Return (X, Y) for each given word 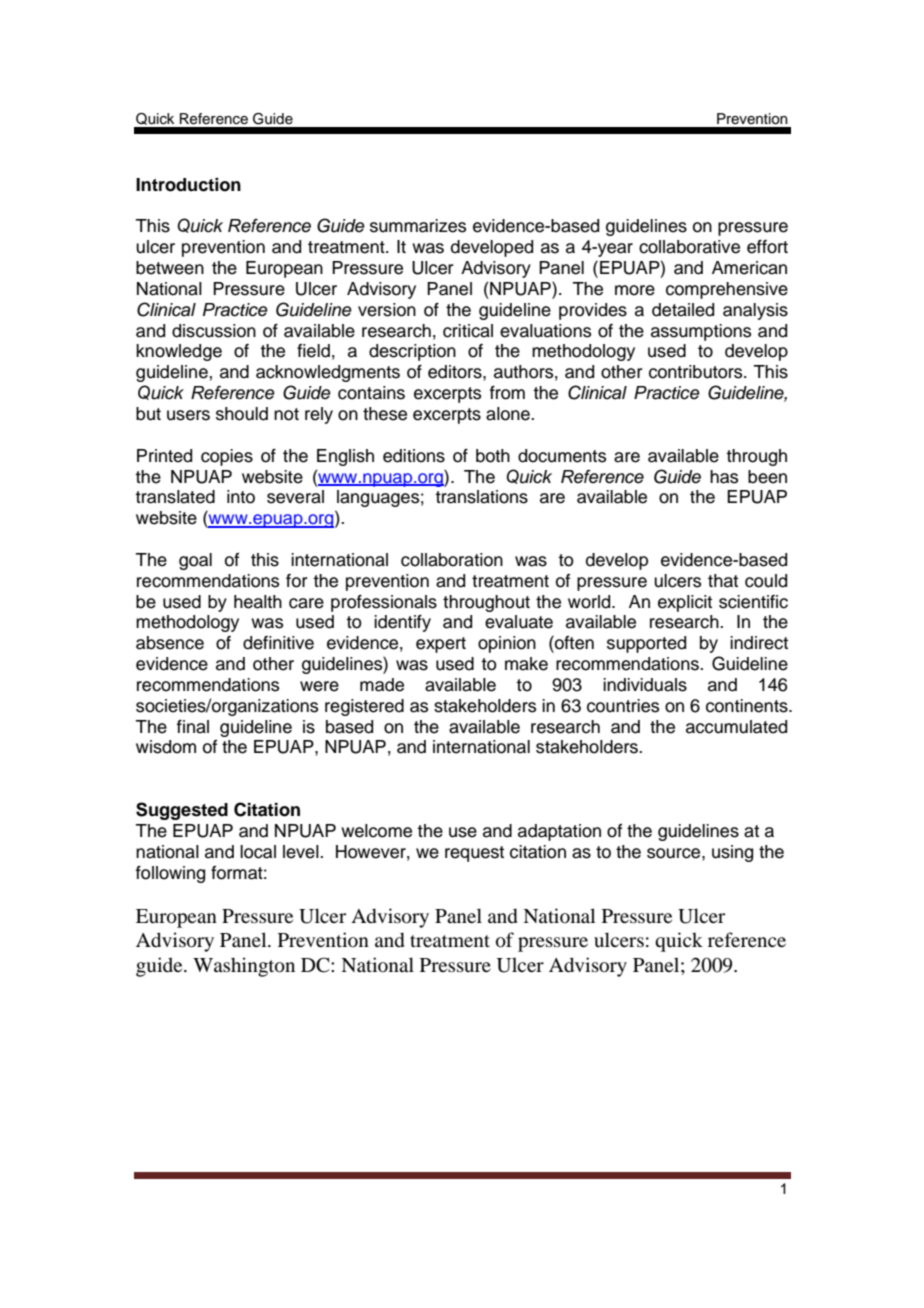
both (493, 456)
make (526, 664)
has (724, 477)
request (474, 854)
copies (227, 457)
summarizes (418, 226)
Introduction (188, 185)
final (193, 727)
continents (748, 706)
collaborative (689, 247)
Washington (244, 967)
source (675, 853)
